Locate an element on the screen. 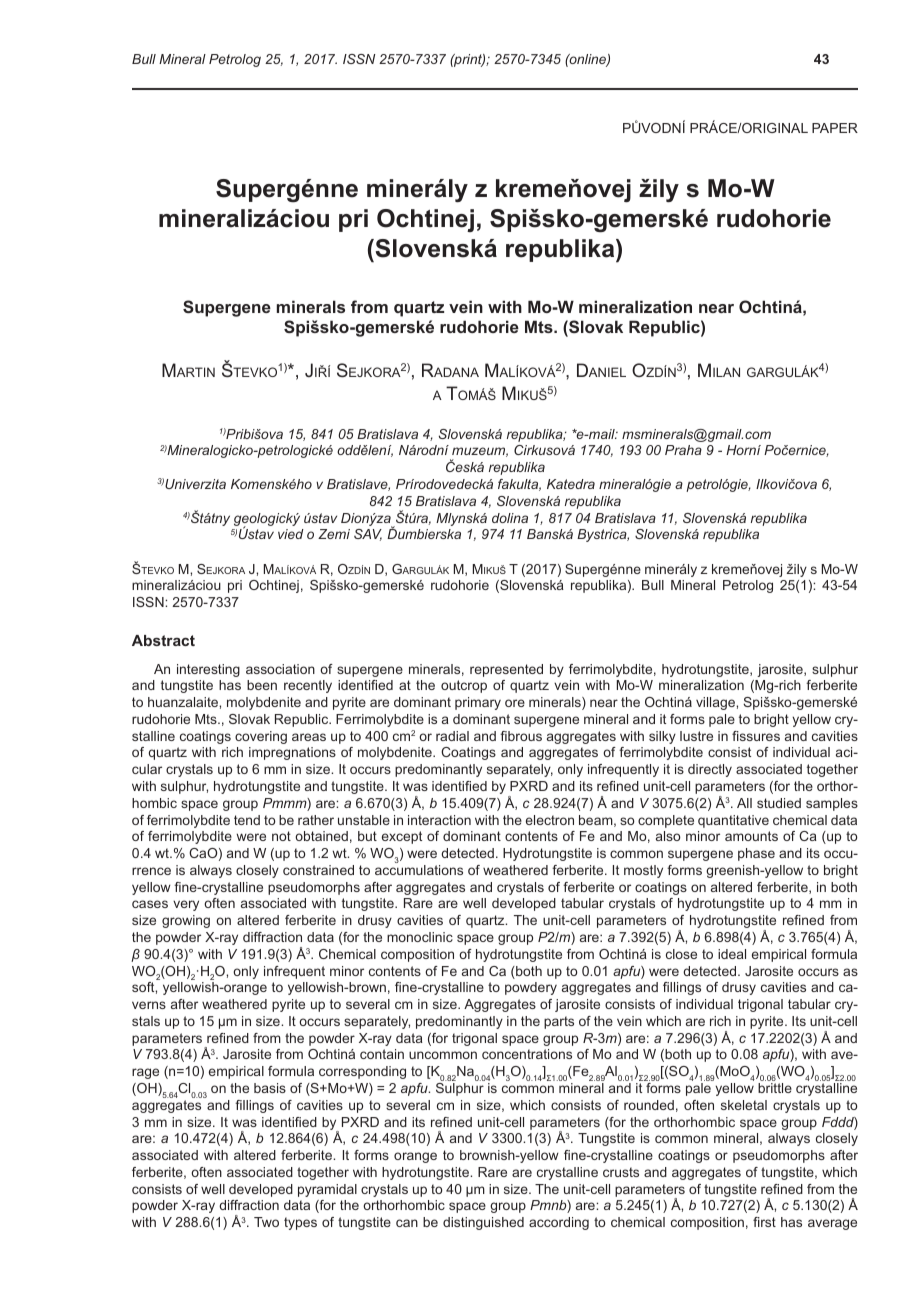 Image resolution: width=924 pixels, height=1308 pixels. village is located at coordinates (716, 703).
